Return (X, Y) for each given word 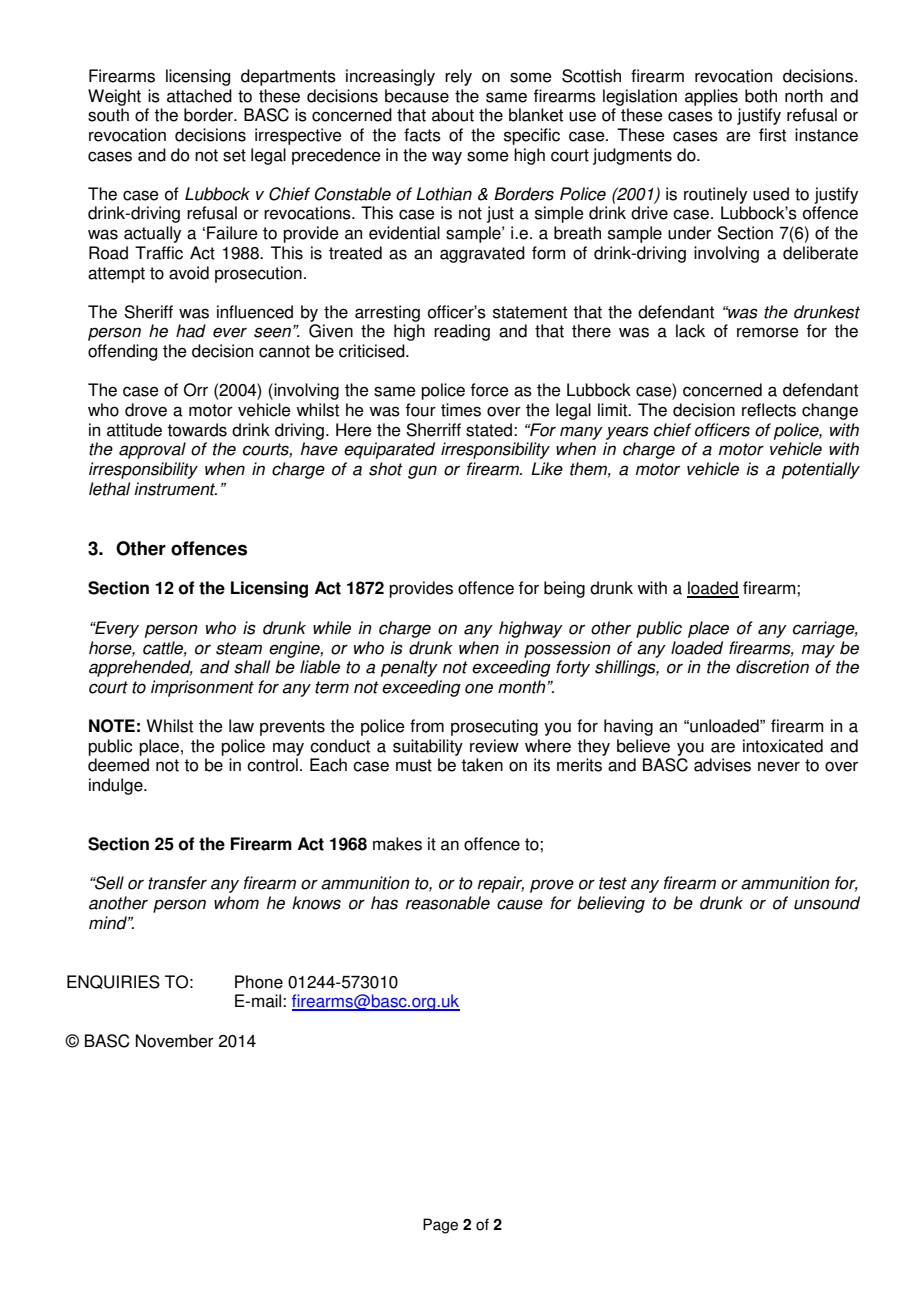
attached (199, 96)
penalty (409, 668)
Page (440, 1226)
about (453, 115)
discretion (772, 667)
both (761, 96)
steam (239, 648)
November (175, 1041)
